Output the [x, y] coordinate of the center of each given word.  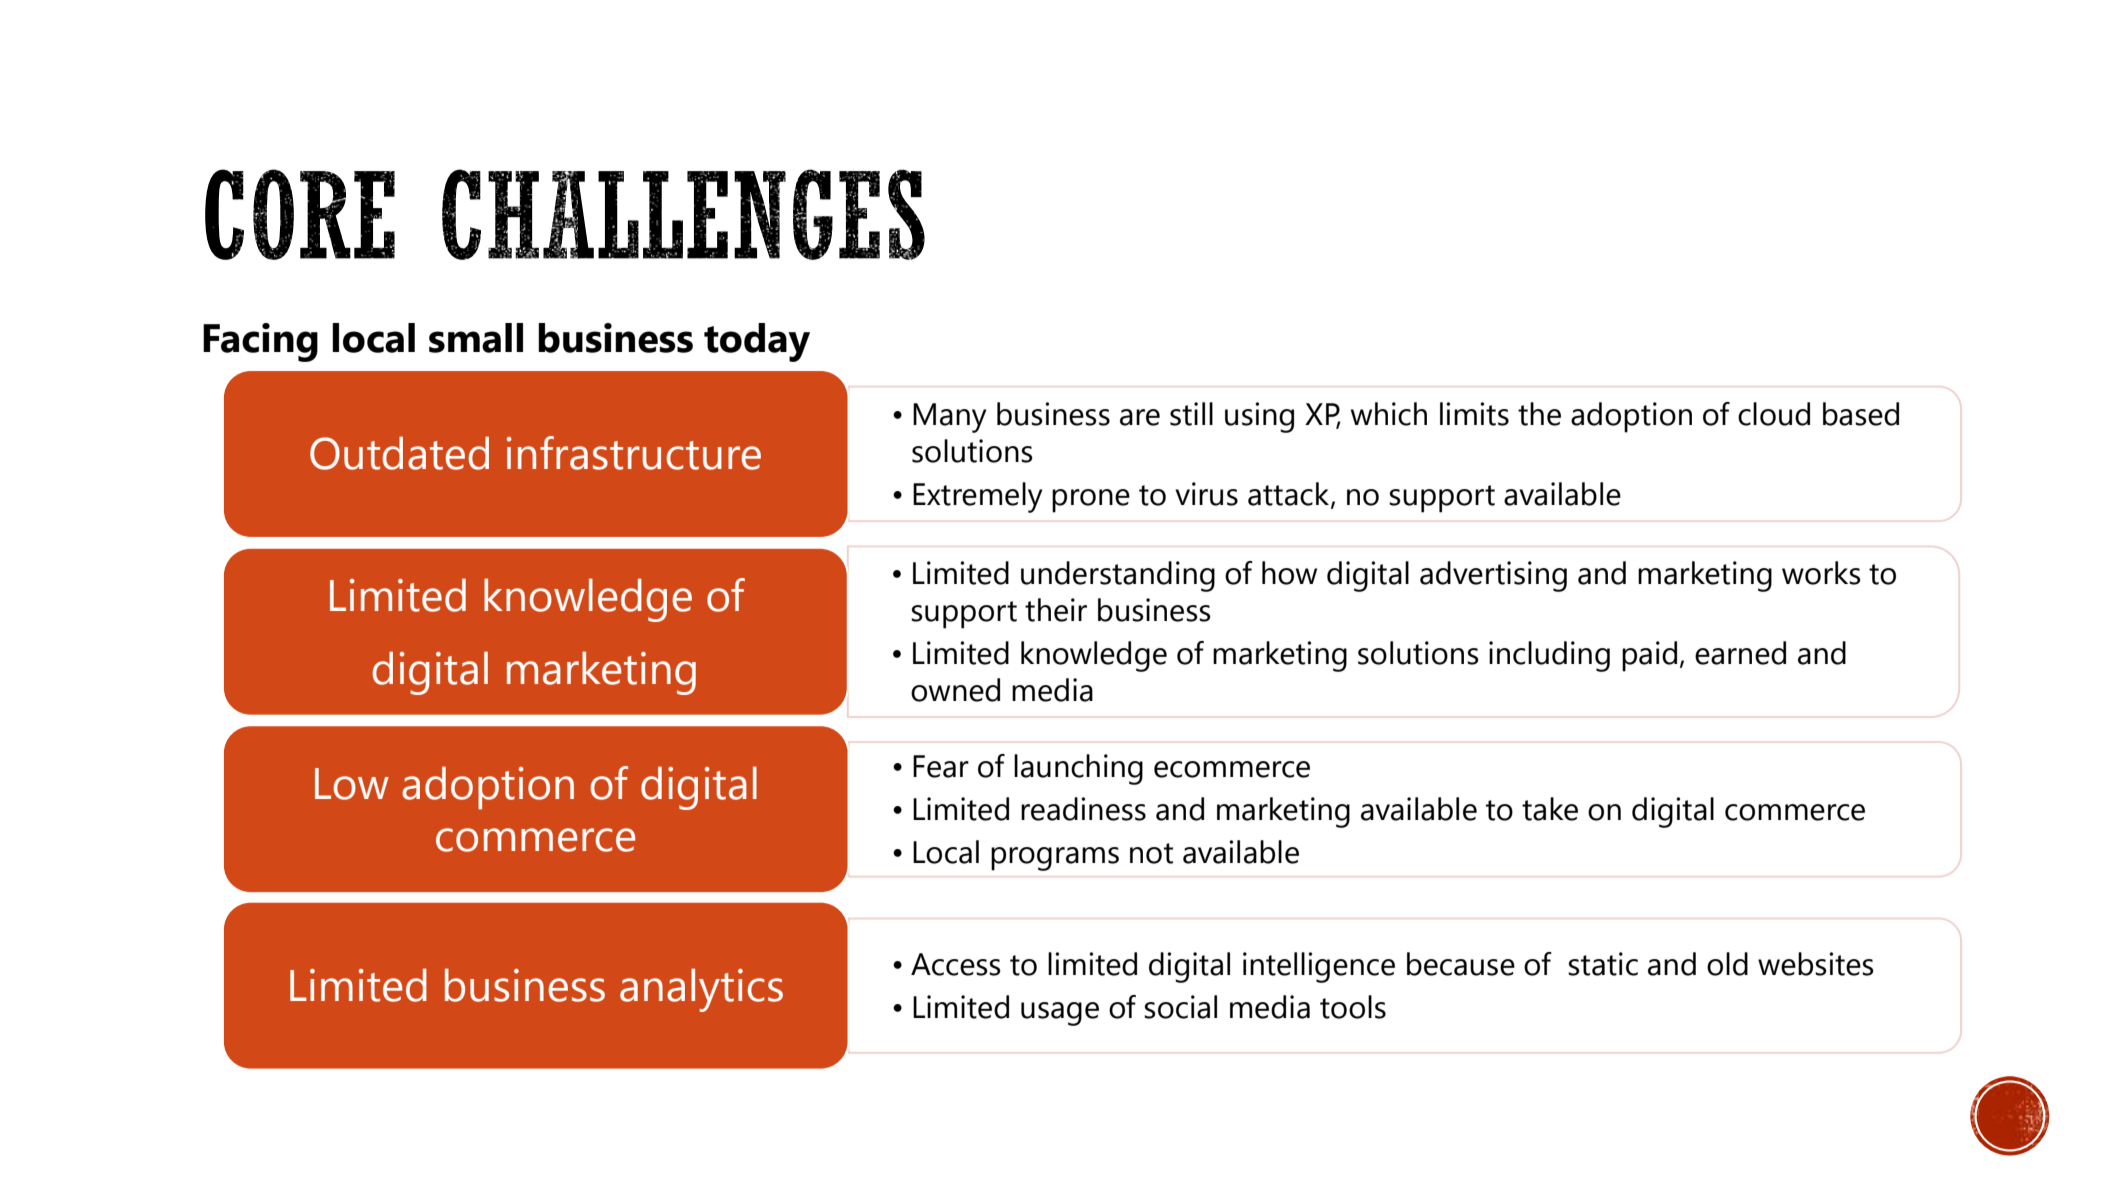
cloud [1774, 414]
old [1727, 964]
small [476, 338]
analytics [701, 990]
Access [956, 964]
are [1140, 417]
